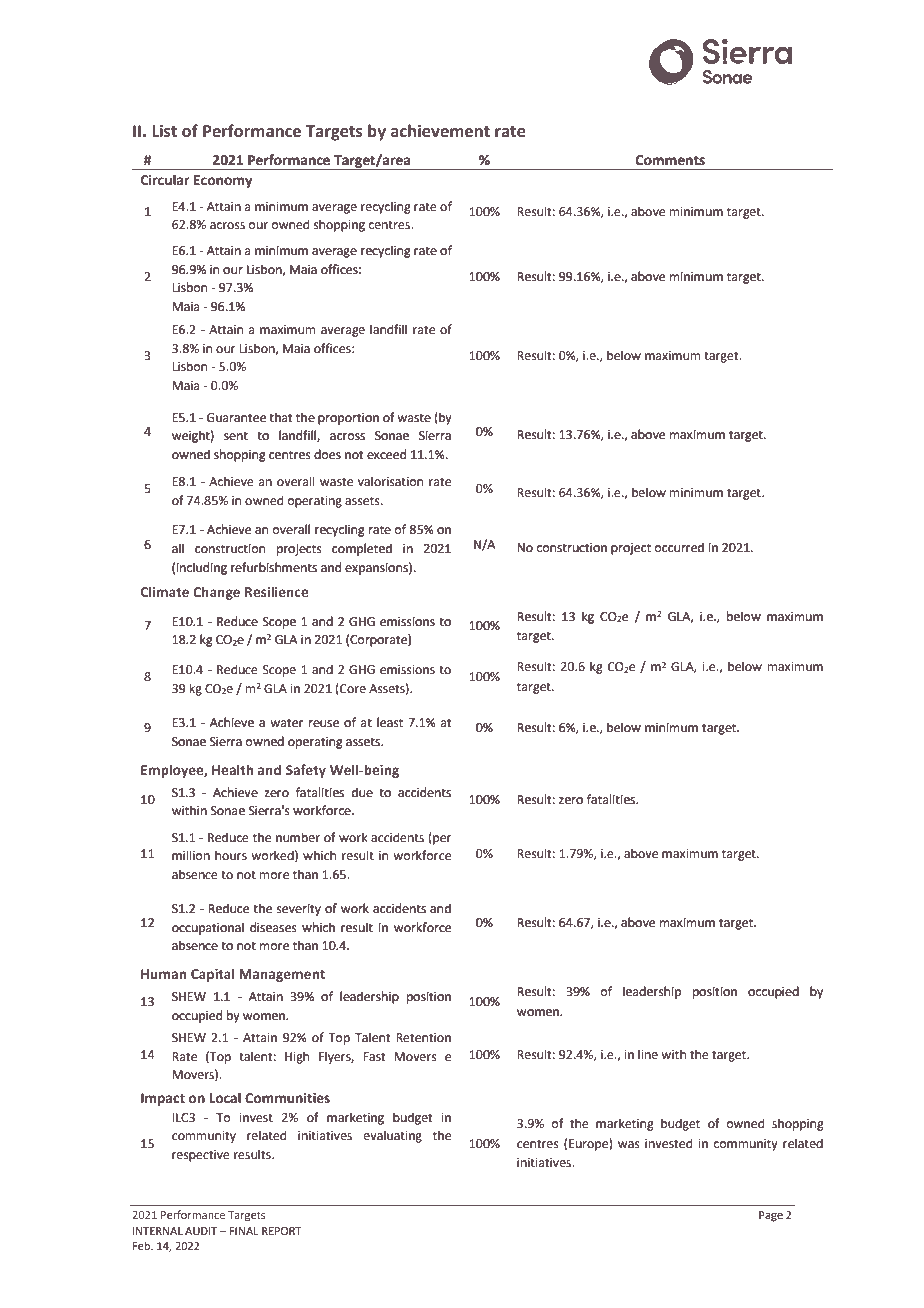  What do you see at coordinates (223, 181) in the screenshot?
I see `Economy` at bounding box center [223, 181].
